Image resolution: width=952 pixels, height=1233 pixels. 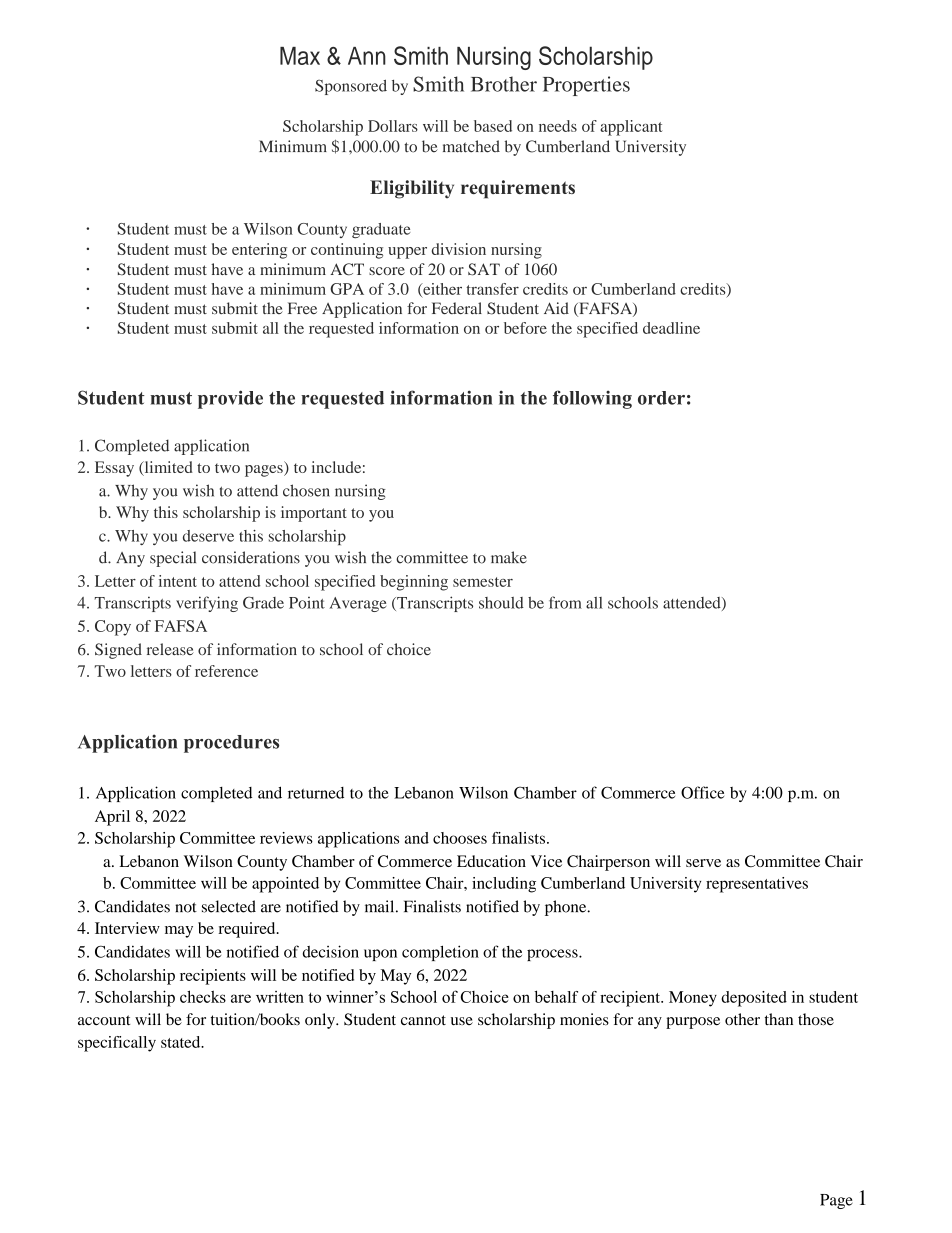 I want to click on from, so click(x=565, y=602).
